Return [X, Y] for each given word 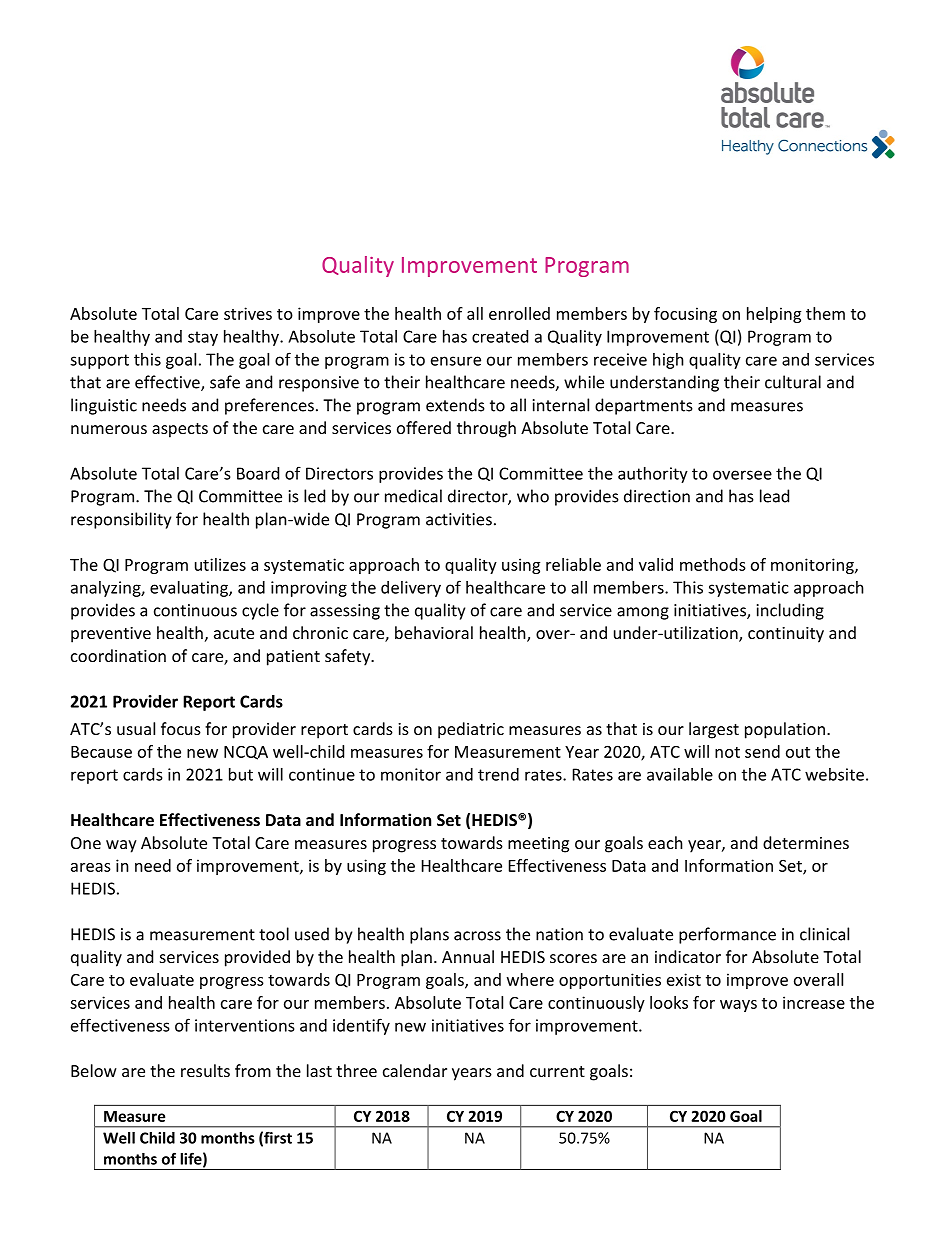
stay [203, 338]
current [557, 1071]
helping [774, 315]
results [205, 1070]
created [500, 336]
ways [738, 1006]
